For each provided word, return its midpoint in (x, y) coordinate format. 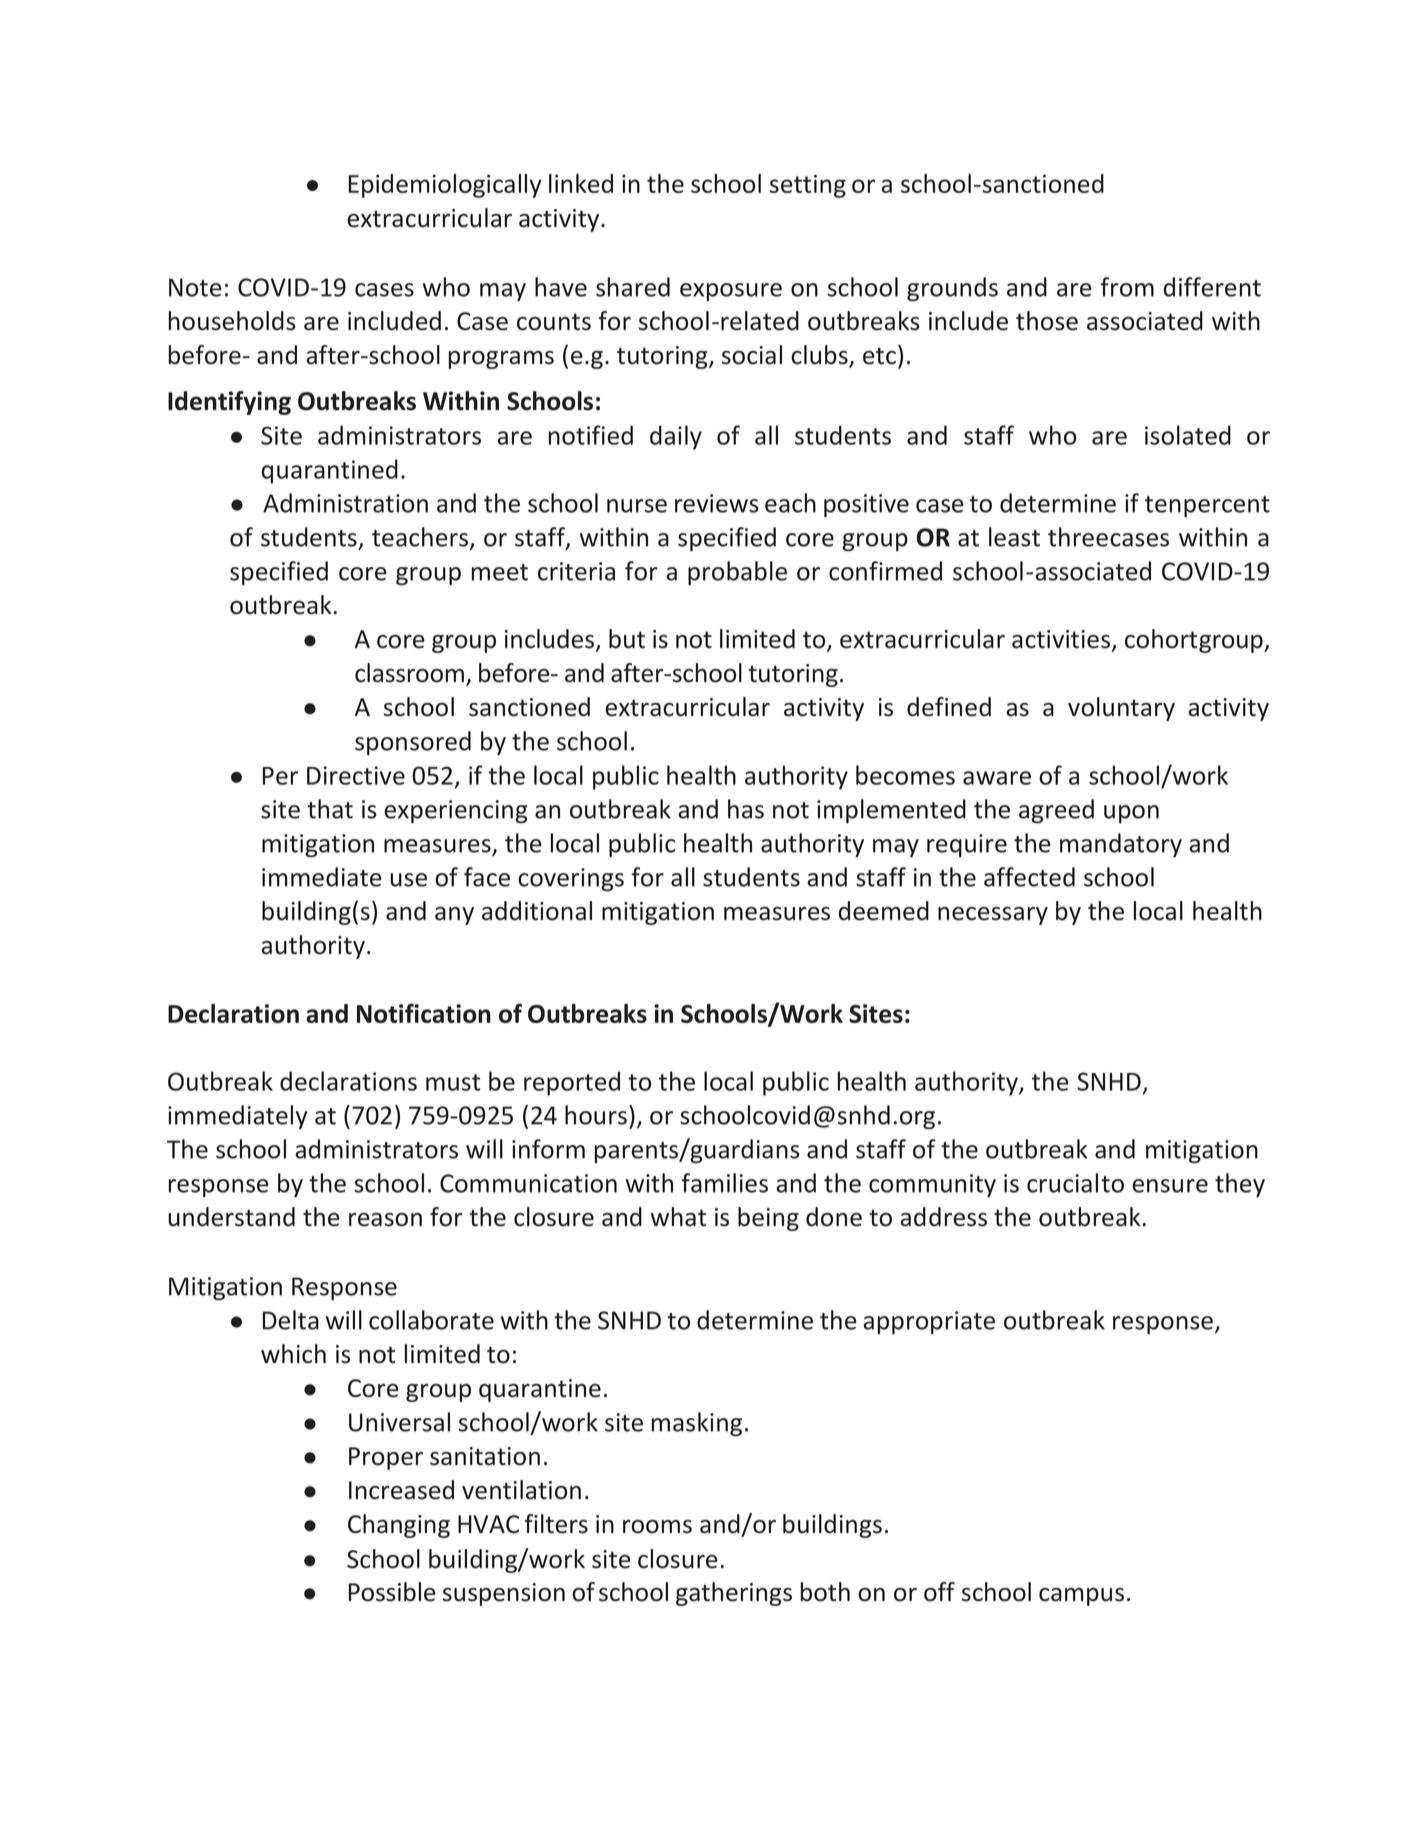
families (724, 1183)
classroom (409, 673)
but (627, 639)
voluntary (1121, 709)
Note (195, 287)
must (453, 1082)
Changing (399, 1526)
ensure (1170, 1186)
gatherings (734, 1594)
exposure (731, 292)
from (1127, 287)
